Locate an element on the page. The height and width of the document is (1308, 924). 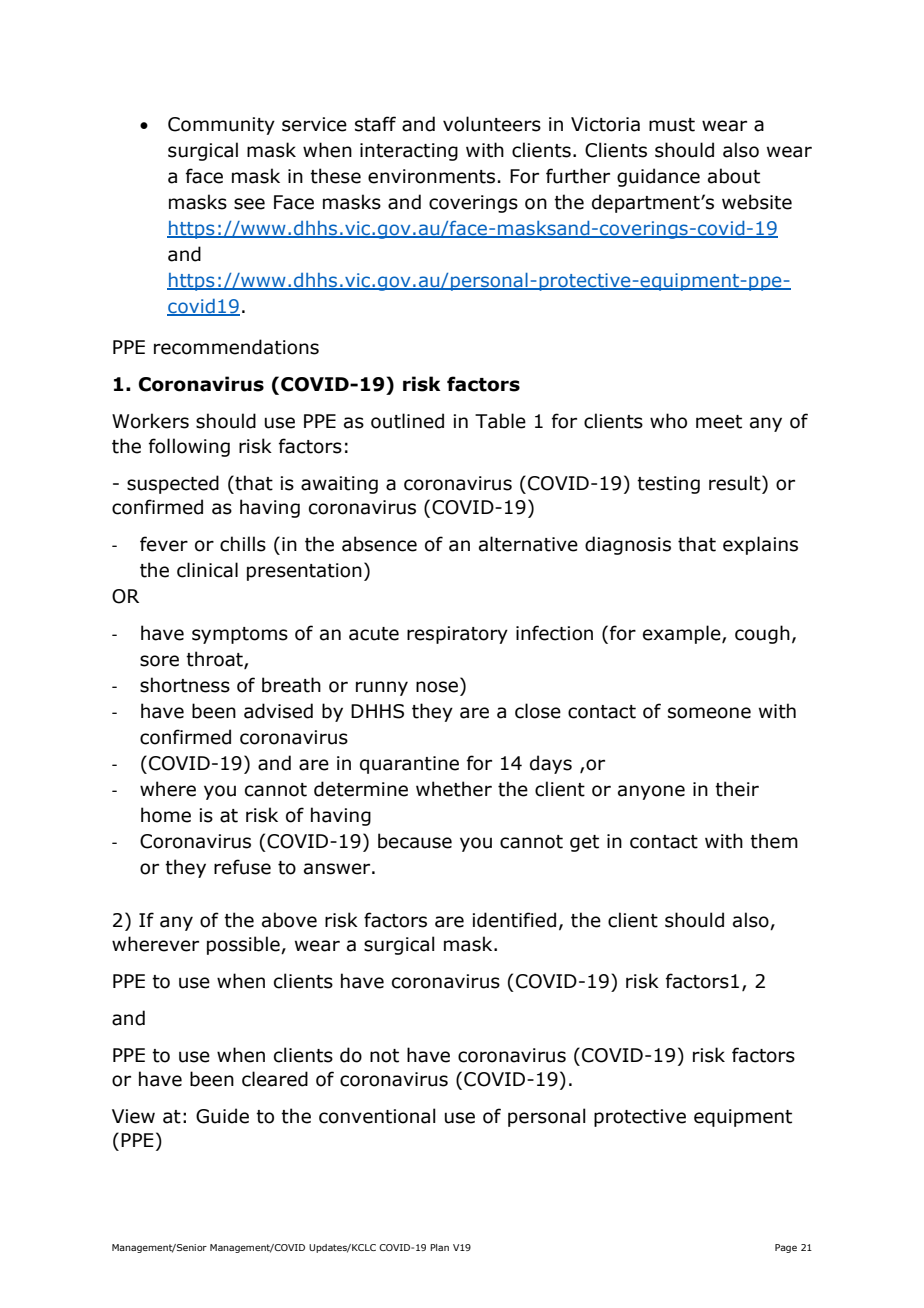
following is located at coordinates (189, 447).
